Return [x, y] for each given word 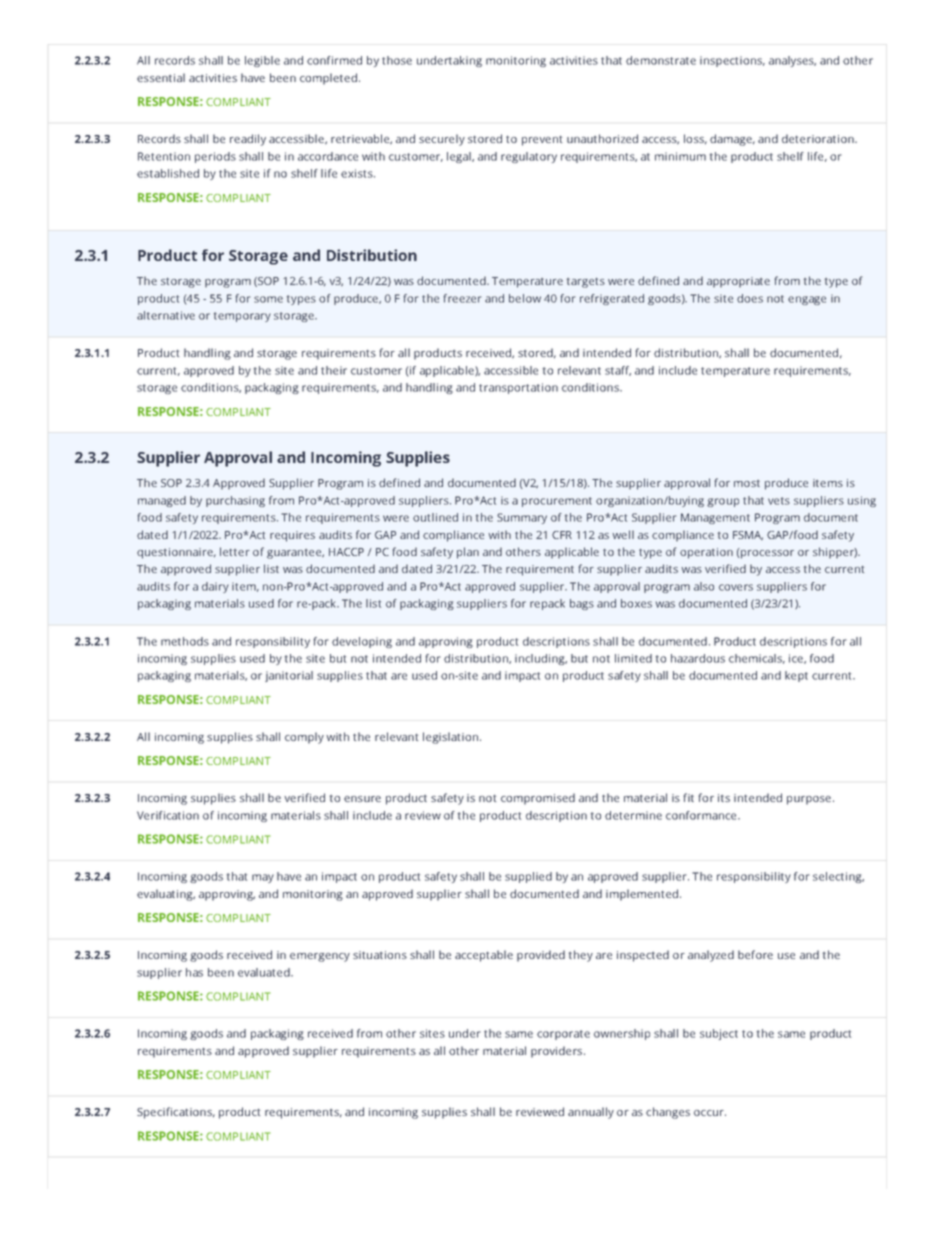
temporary [242, 317]
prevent [542, 141]
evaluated [265, 972]
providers [556, 1052]
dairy [215, 587]
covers [736, 587]
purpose [809, 800]
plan [468, 553]
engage [807, 300]
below [525, 298]
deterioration [819, 138]
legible [262, 61]
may [263, 878]
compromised [538, 799]
